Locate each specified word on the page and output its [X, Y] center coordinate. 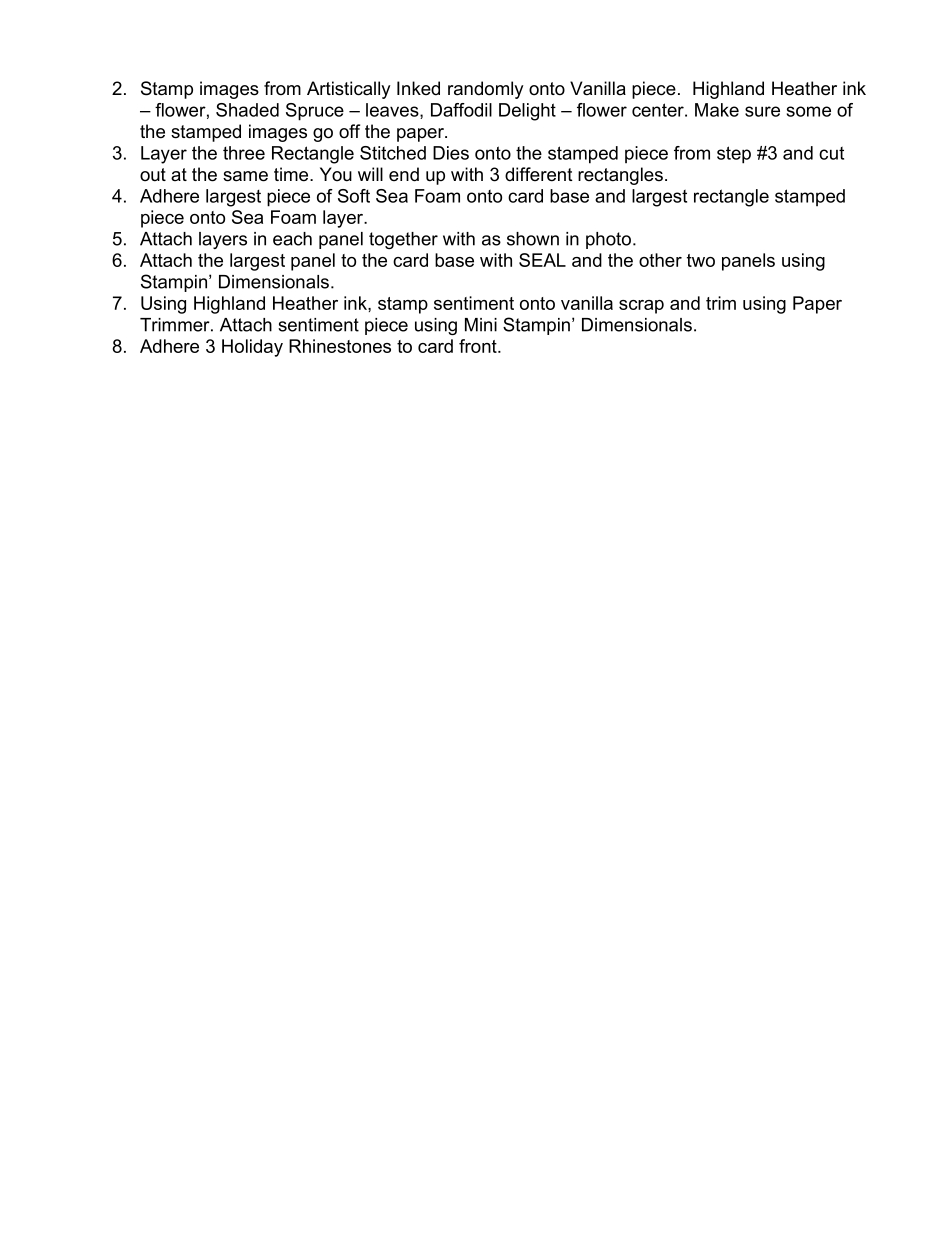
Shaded [247, 110]
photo [610, 240]
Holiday [252, 348]
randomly [485, 90]
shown [533, 239]
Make [717, 110]
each [292, 239]
